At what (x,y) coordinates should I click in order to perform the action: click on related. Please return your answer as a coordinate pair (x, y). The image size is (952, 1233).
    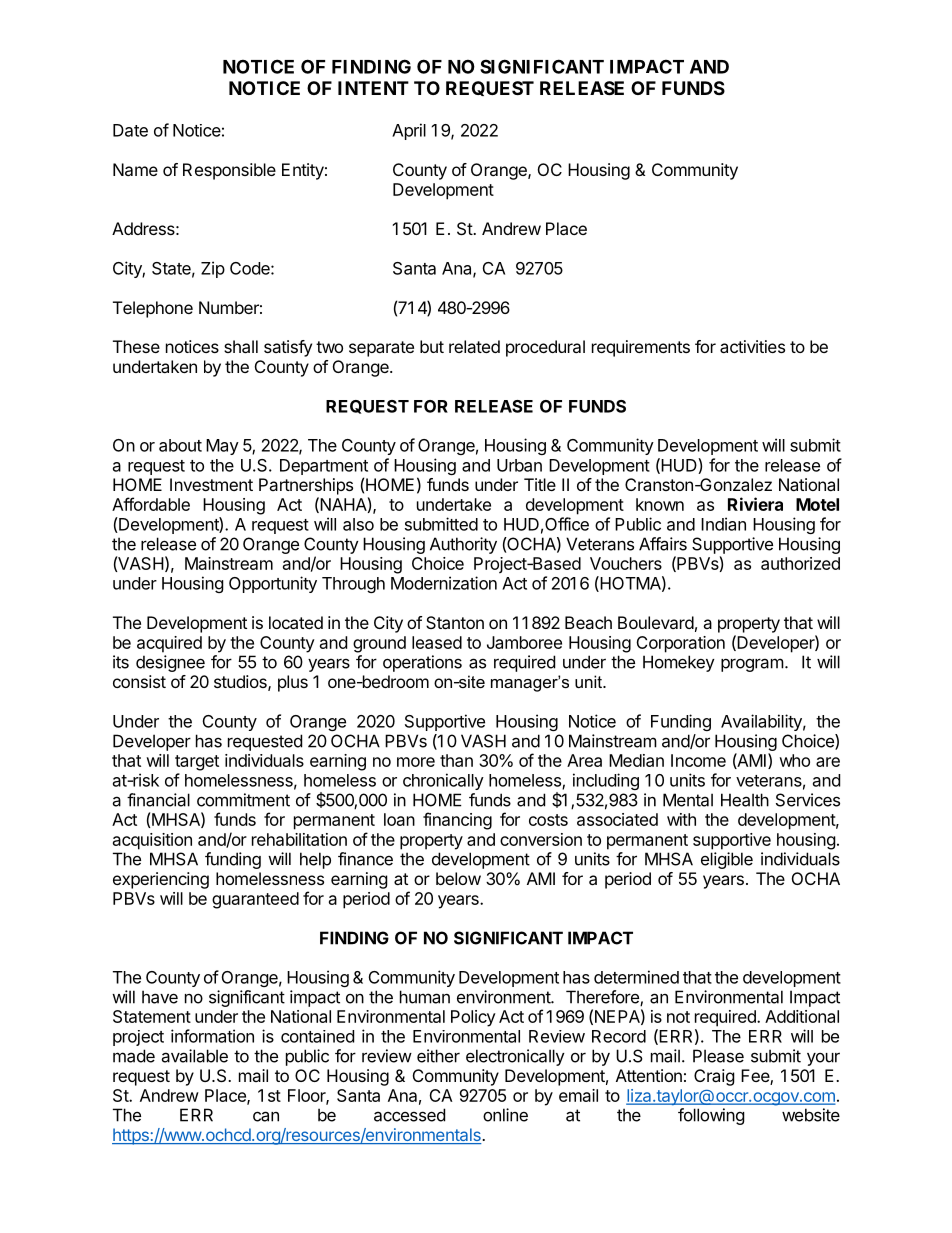
    Looking at the image, I should click on (474, 346).
